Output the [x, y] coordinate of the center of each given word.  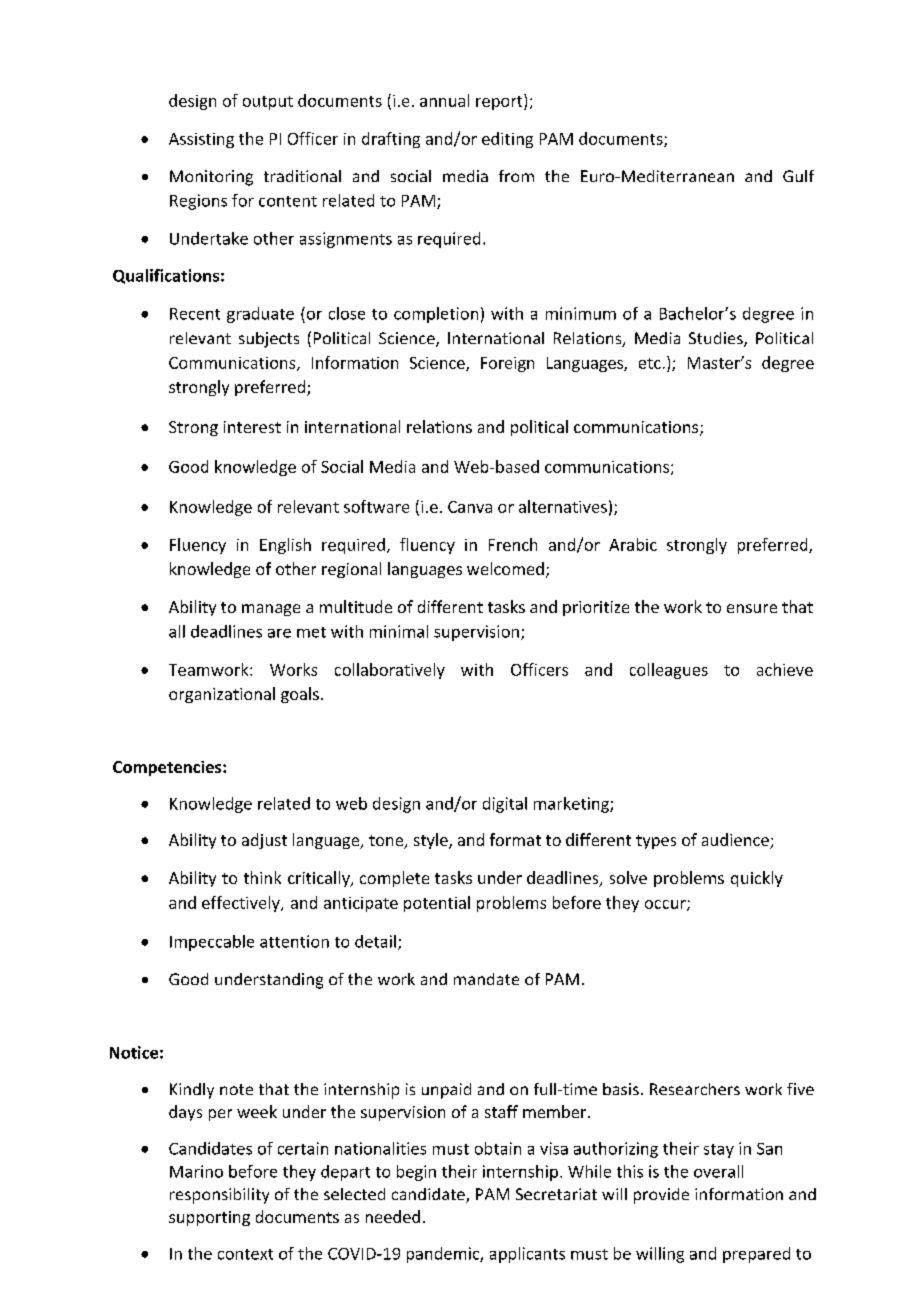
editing [507, 140]
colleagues [669, 671]
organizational [222, 695]
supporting [209, 1218]
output [268, 103]
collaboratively [390, 671]
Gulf [798, 176]
